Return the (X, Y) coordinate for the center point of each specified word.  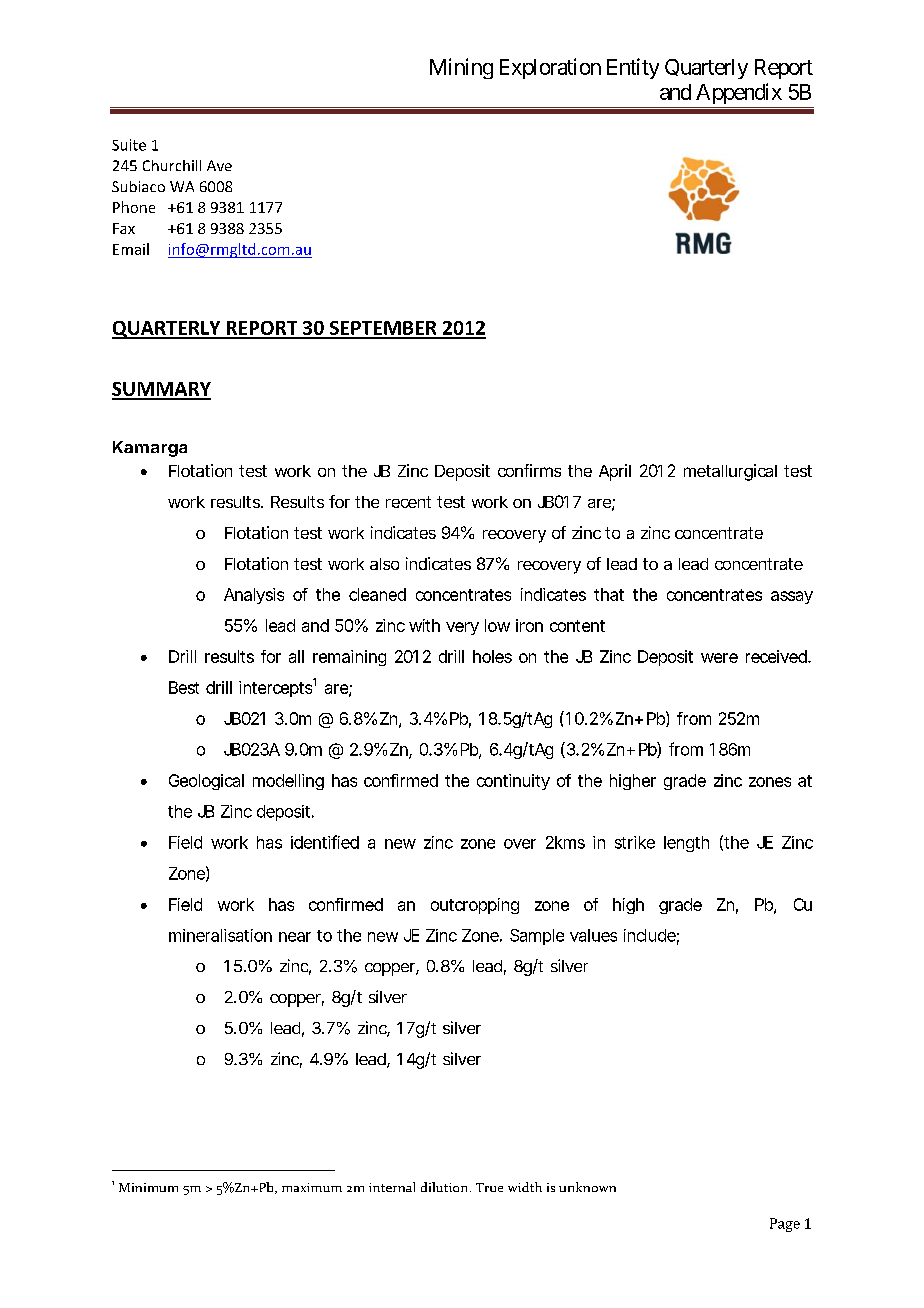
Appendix (739, 93)
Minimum (148, 1187)
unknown (587, 1187)
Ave (219, 165)
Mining (461, 68)
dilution (446, 1187)
